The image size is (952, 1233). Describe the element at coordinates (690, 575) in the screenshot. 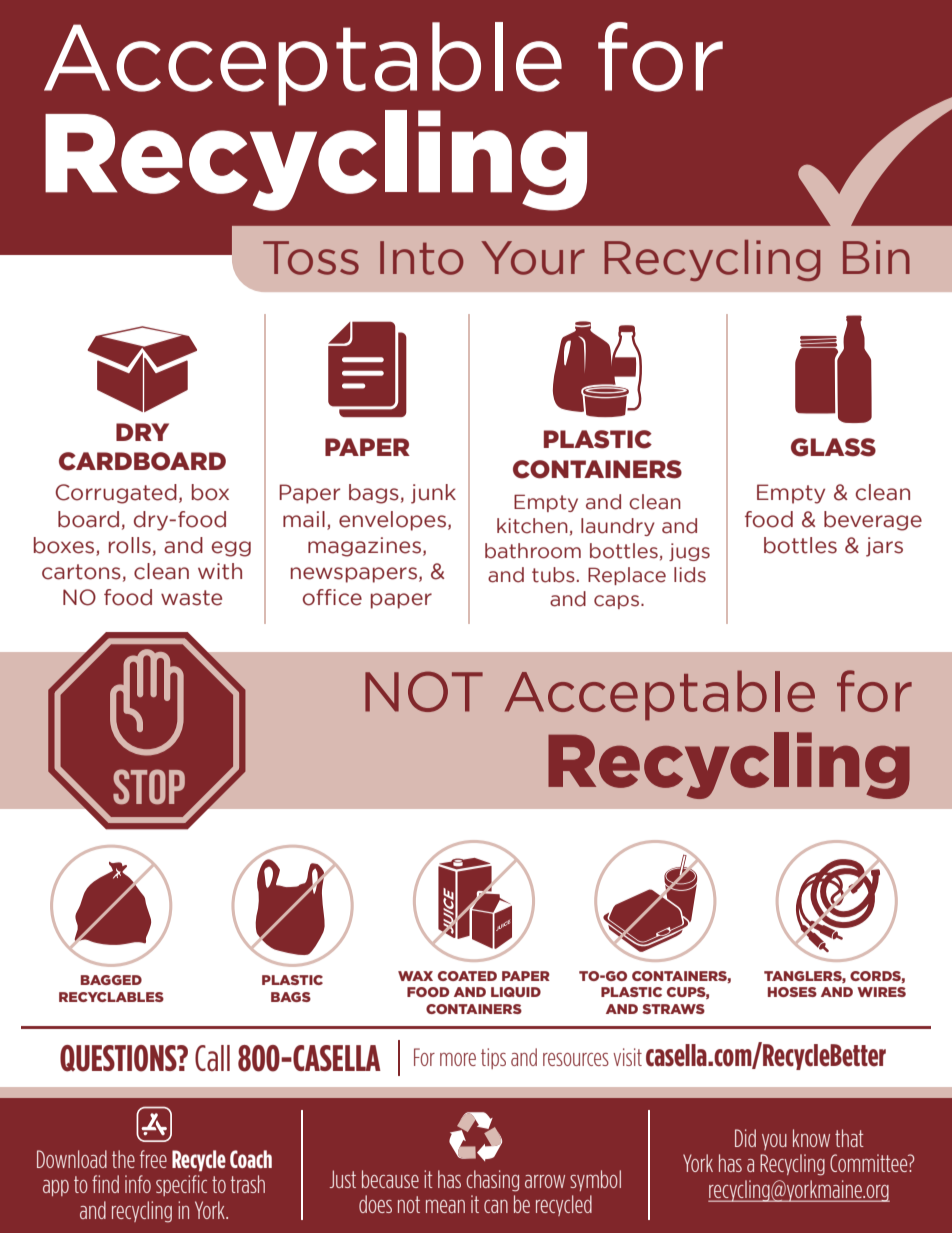

I see `lids` at that location.
